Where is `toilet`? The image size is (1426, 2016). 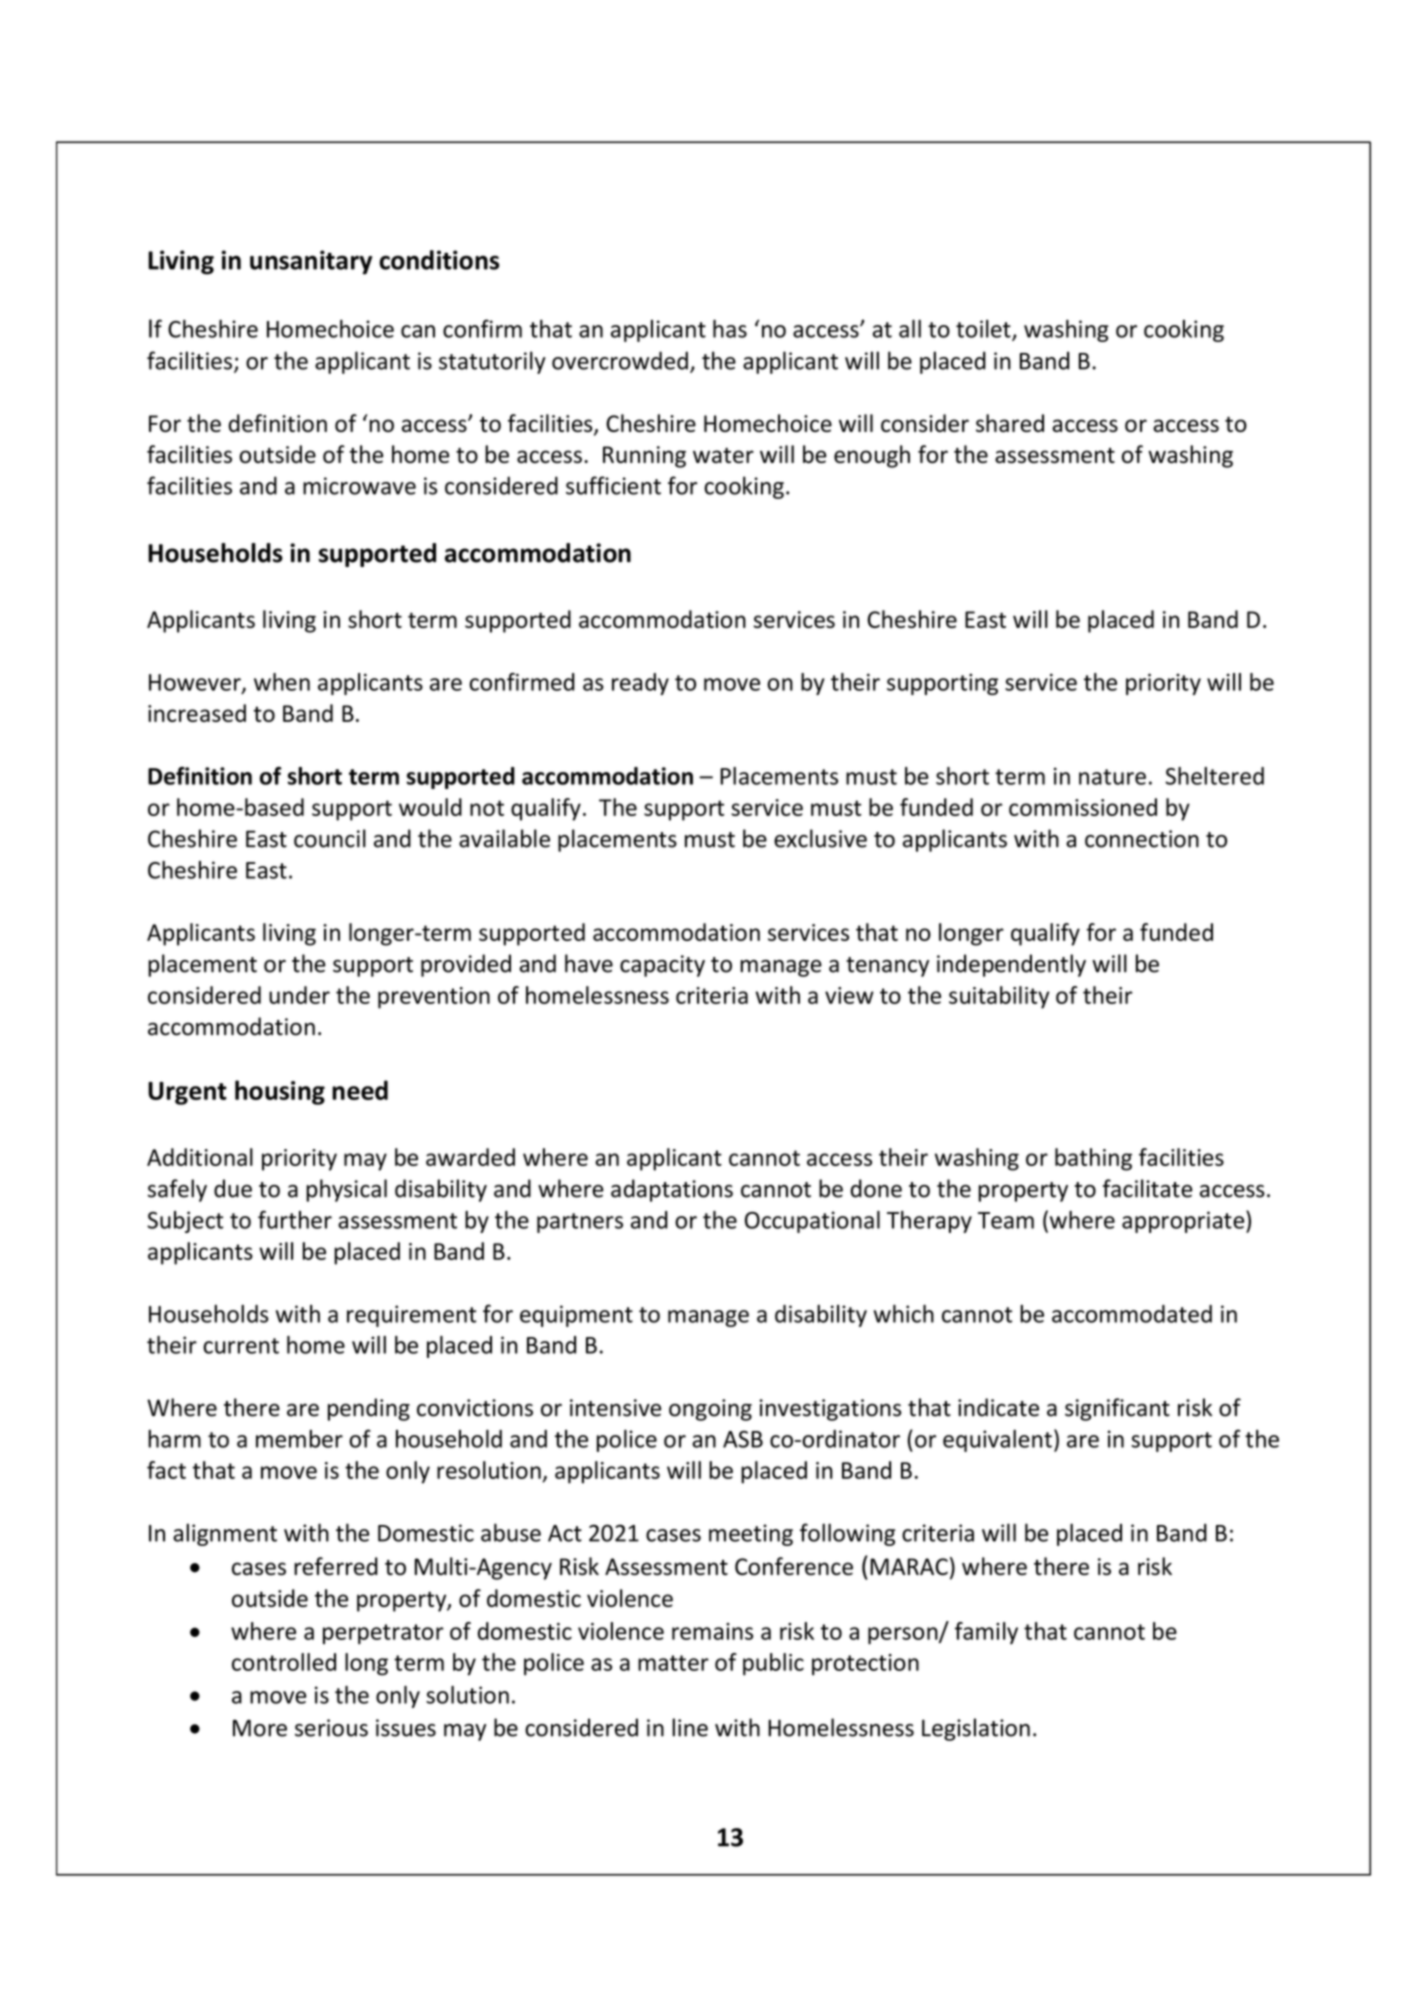 toilet is located at coordinates (984, 330).
